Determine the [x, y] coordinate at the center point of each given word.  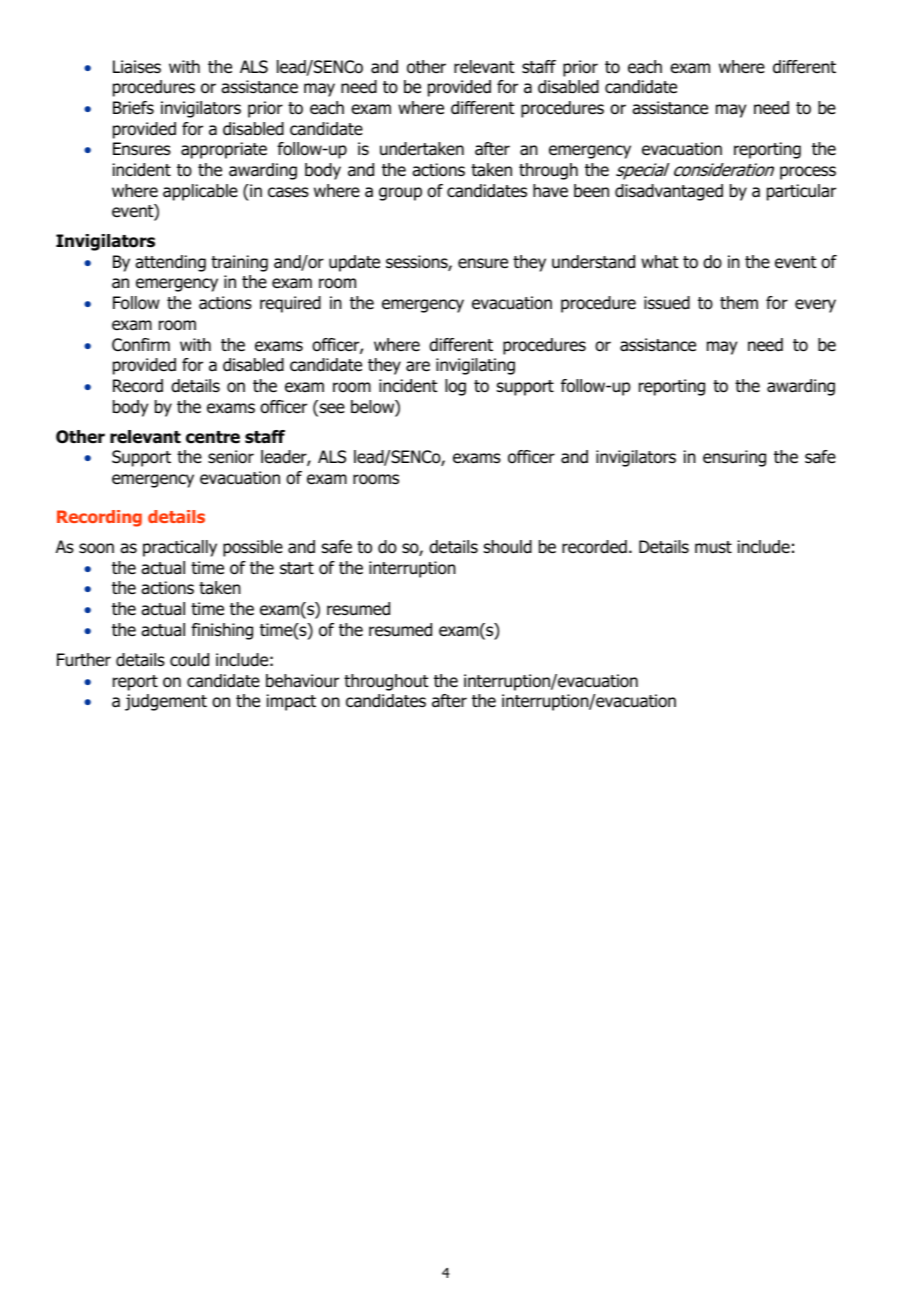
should [508, 547]
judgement [166, 702]
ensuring [734, 458]
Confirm [141, 345]
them [739, 302]
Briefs [133, 107]
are [418, 366]
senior [231, 457]
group [400, 194]
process [808, 173]
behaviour [302, 681]
